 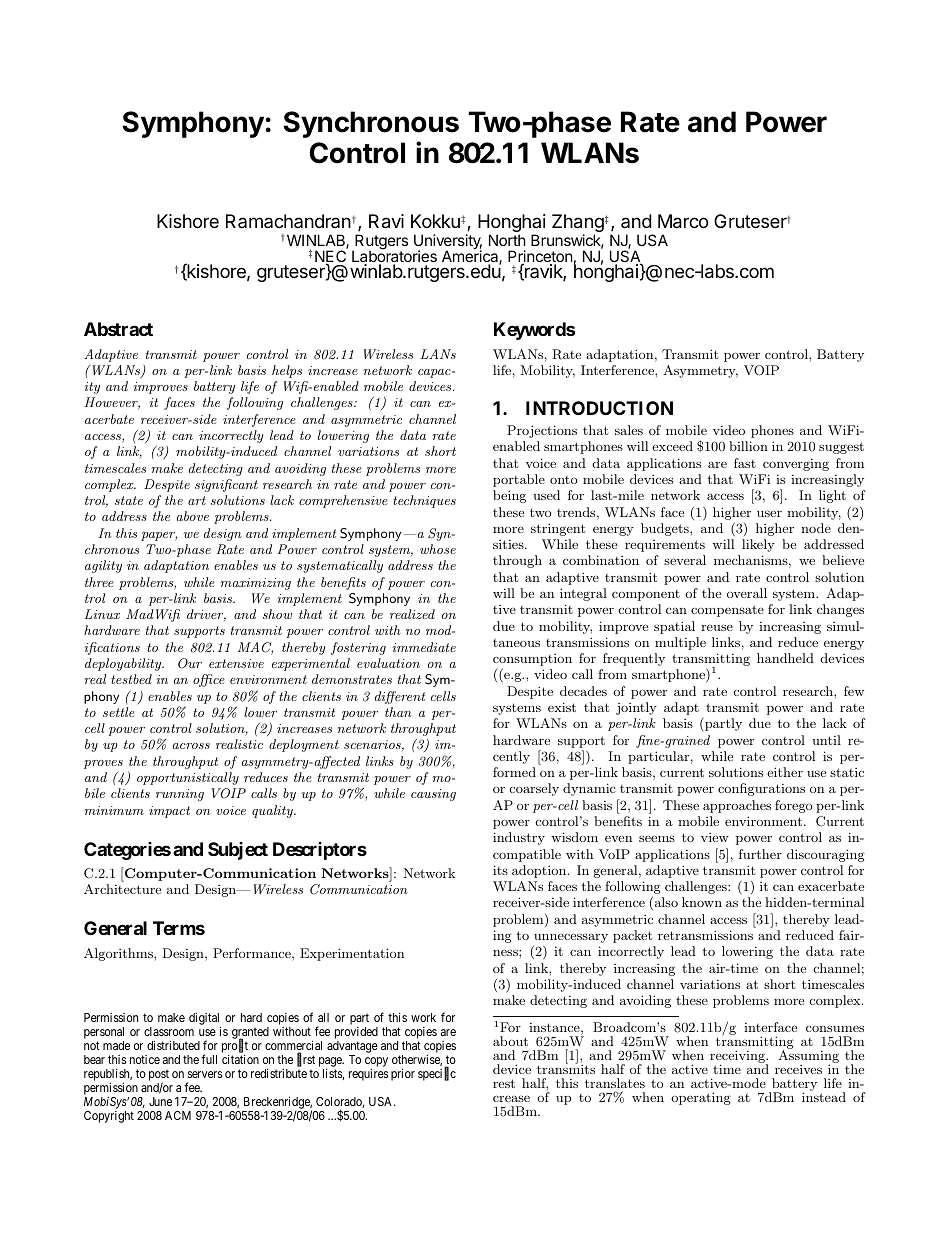 What do you see at coordinates (769, 513) in the image?
I see `user` at bounding box center [769, 513].
